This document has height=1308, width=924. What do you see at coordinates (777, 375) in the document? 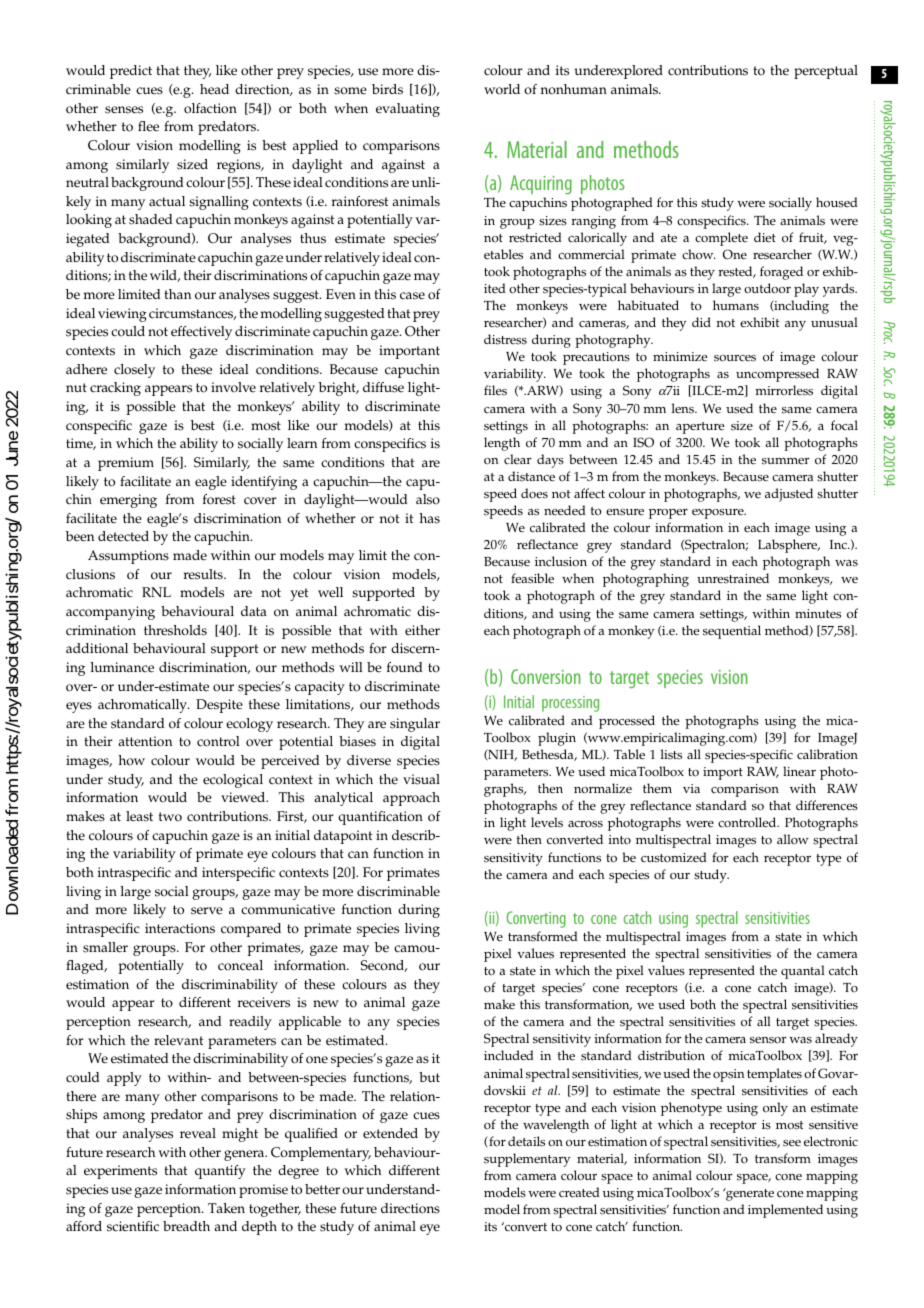
I see `uncompressed` at bounding box center [777, 375].
